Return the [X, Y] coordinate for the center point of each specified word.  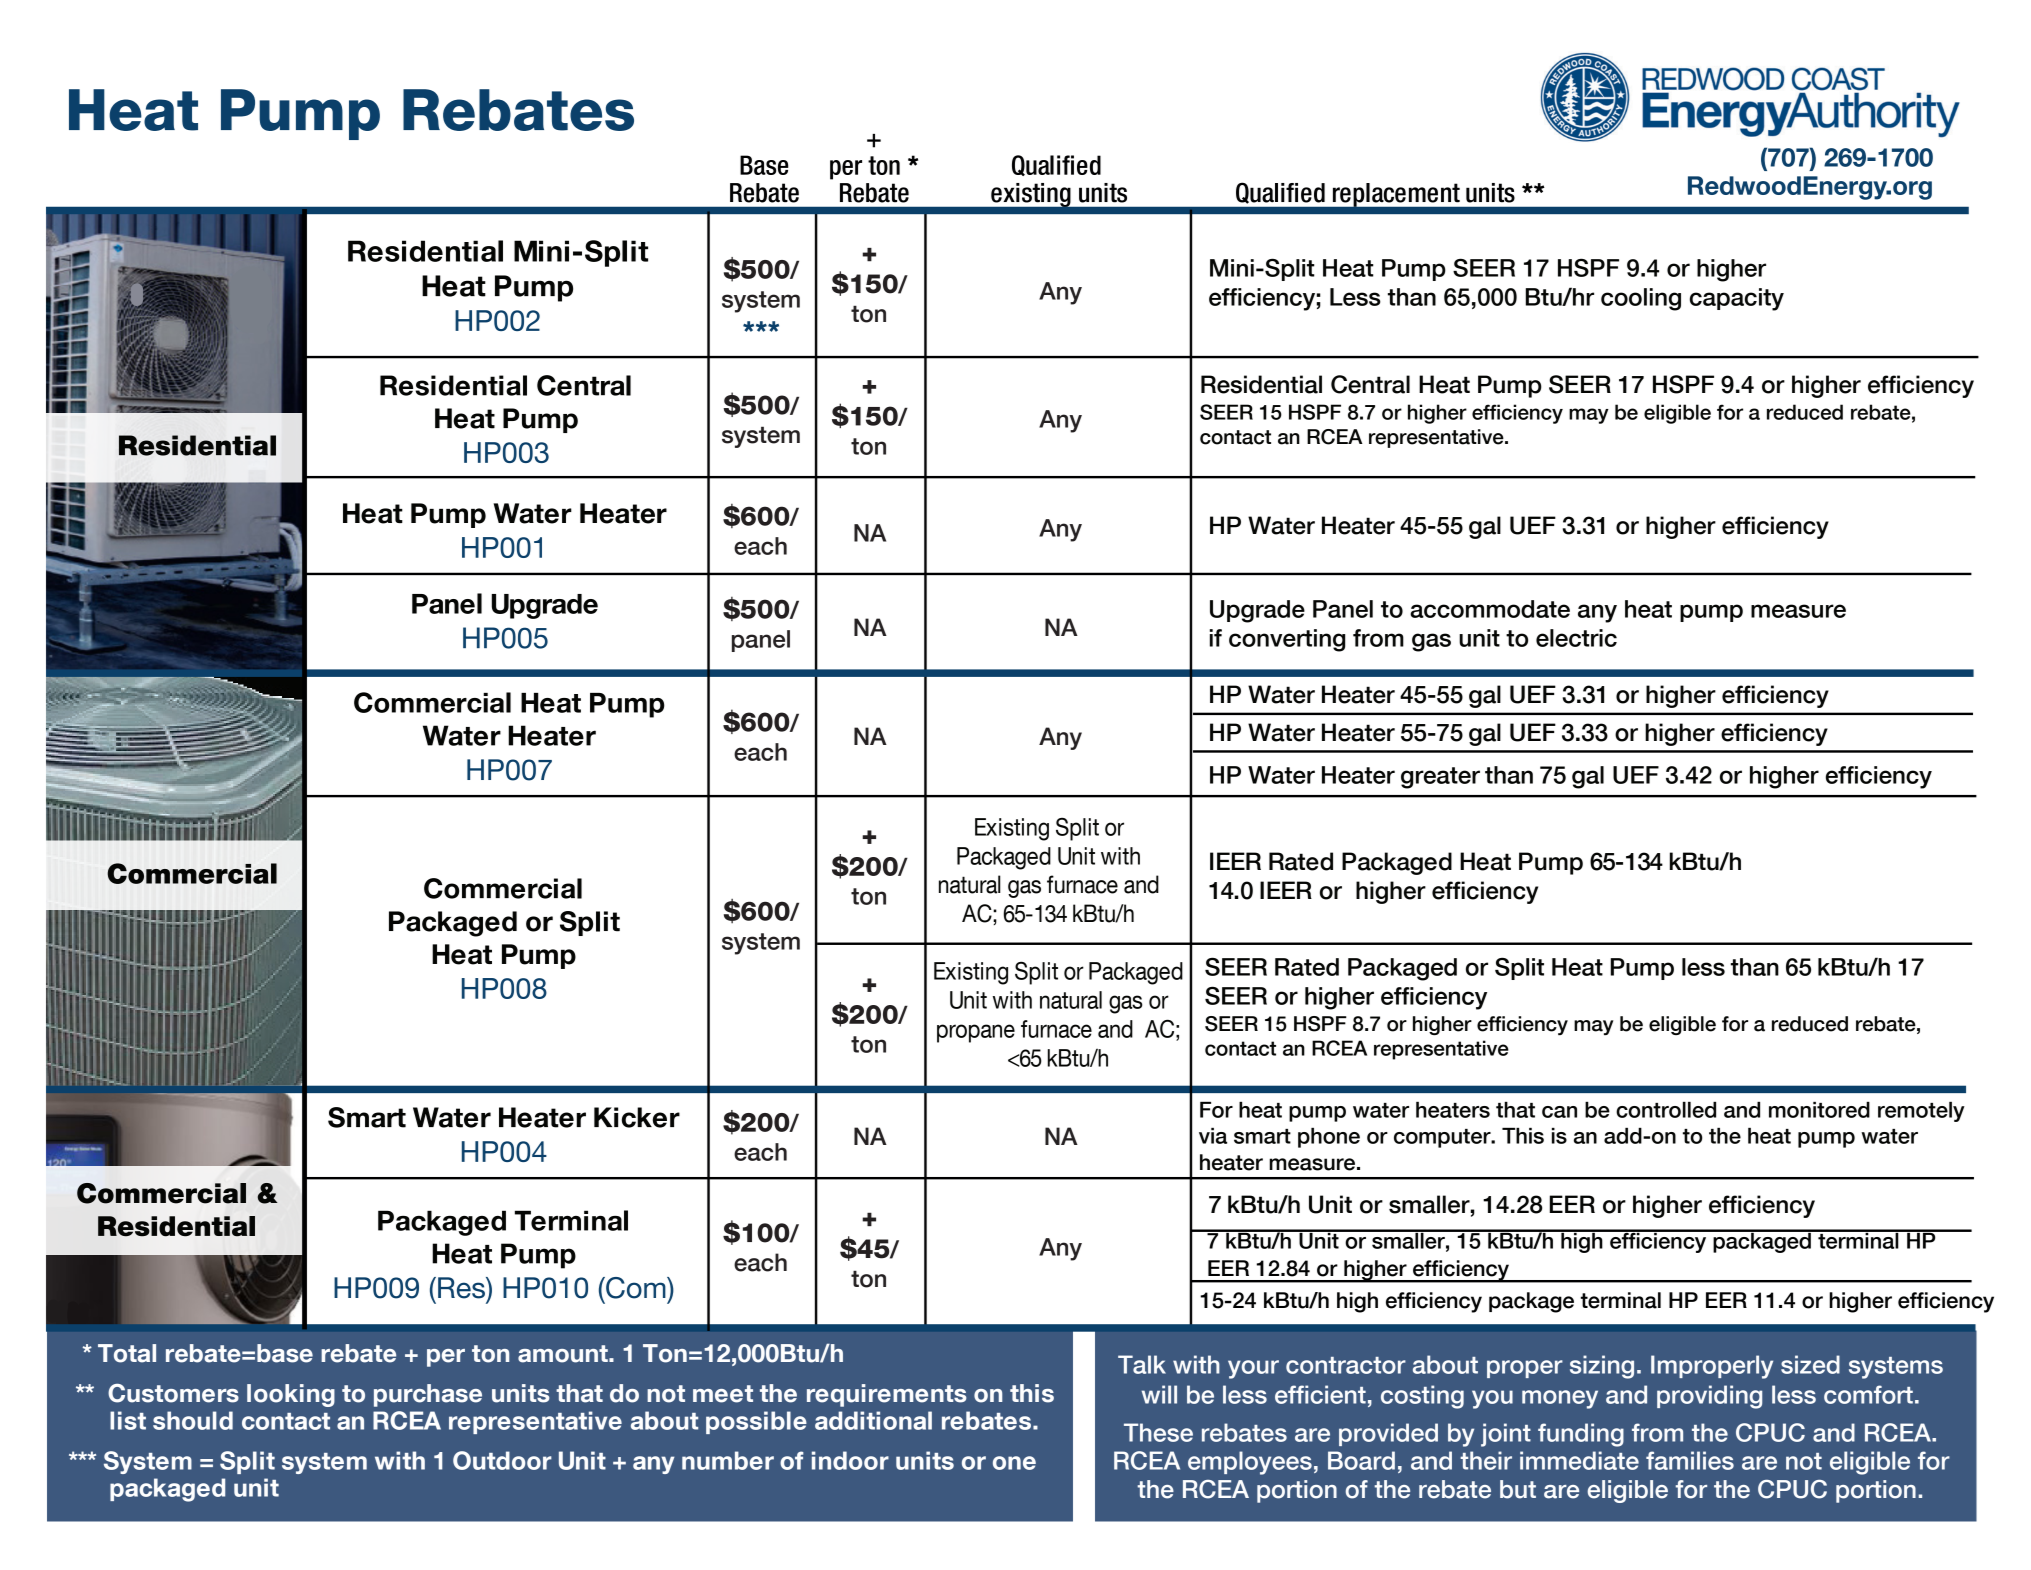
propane [976, 1033]
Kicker [637, 1117]
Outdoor [502, 1460]
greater [1440, 778]
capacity [1737, 299]
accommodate [1490, 609]
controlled [1666, 1110]
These [1158, 1432]
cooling [1641, 299]
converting [1287, 640]
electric [1576, 638]
